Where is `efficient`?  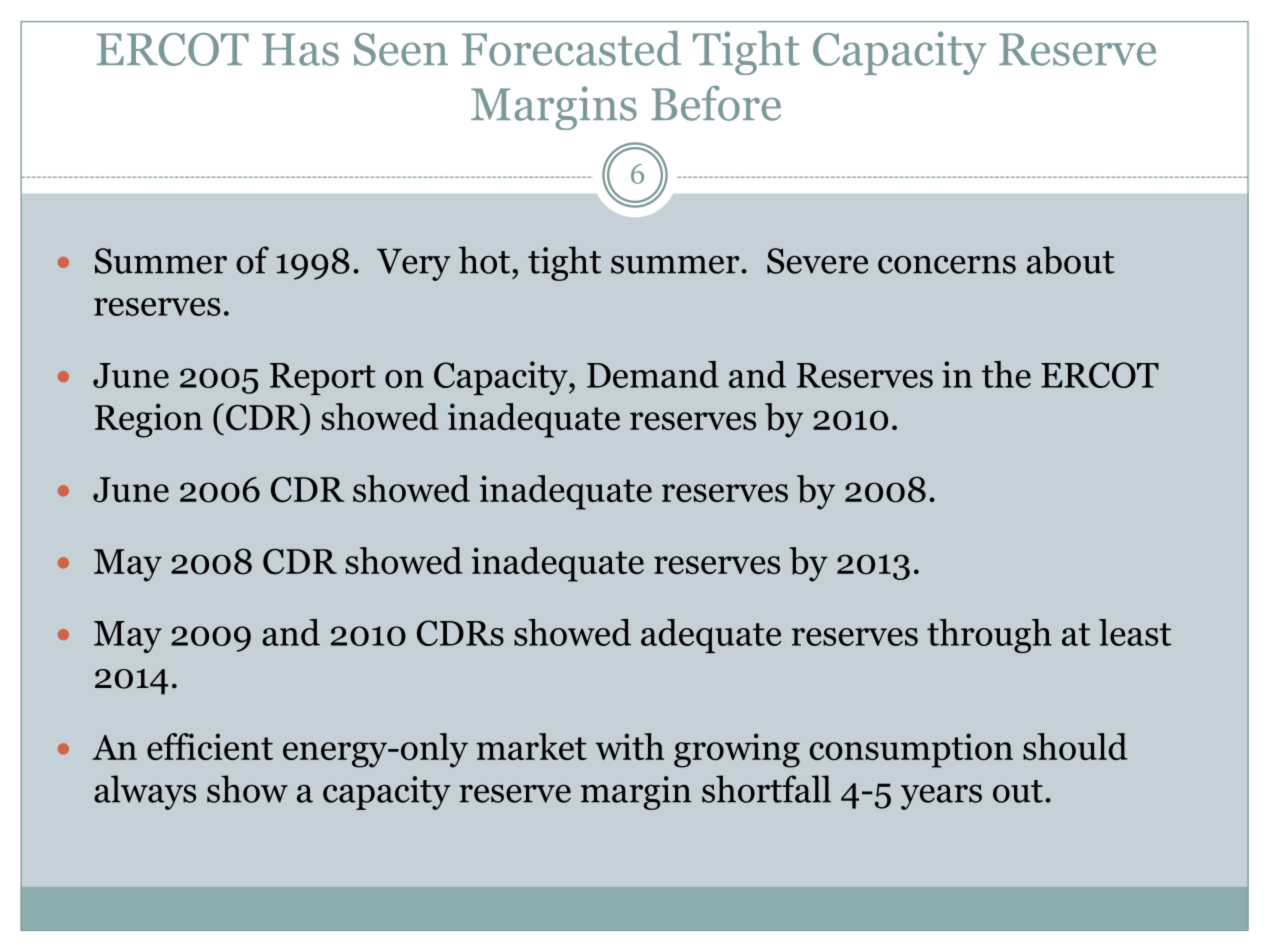
efficient is located at coordinates (210, 746).
